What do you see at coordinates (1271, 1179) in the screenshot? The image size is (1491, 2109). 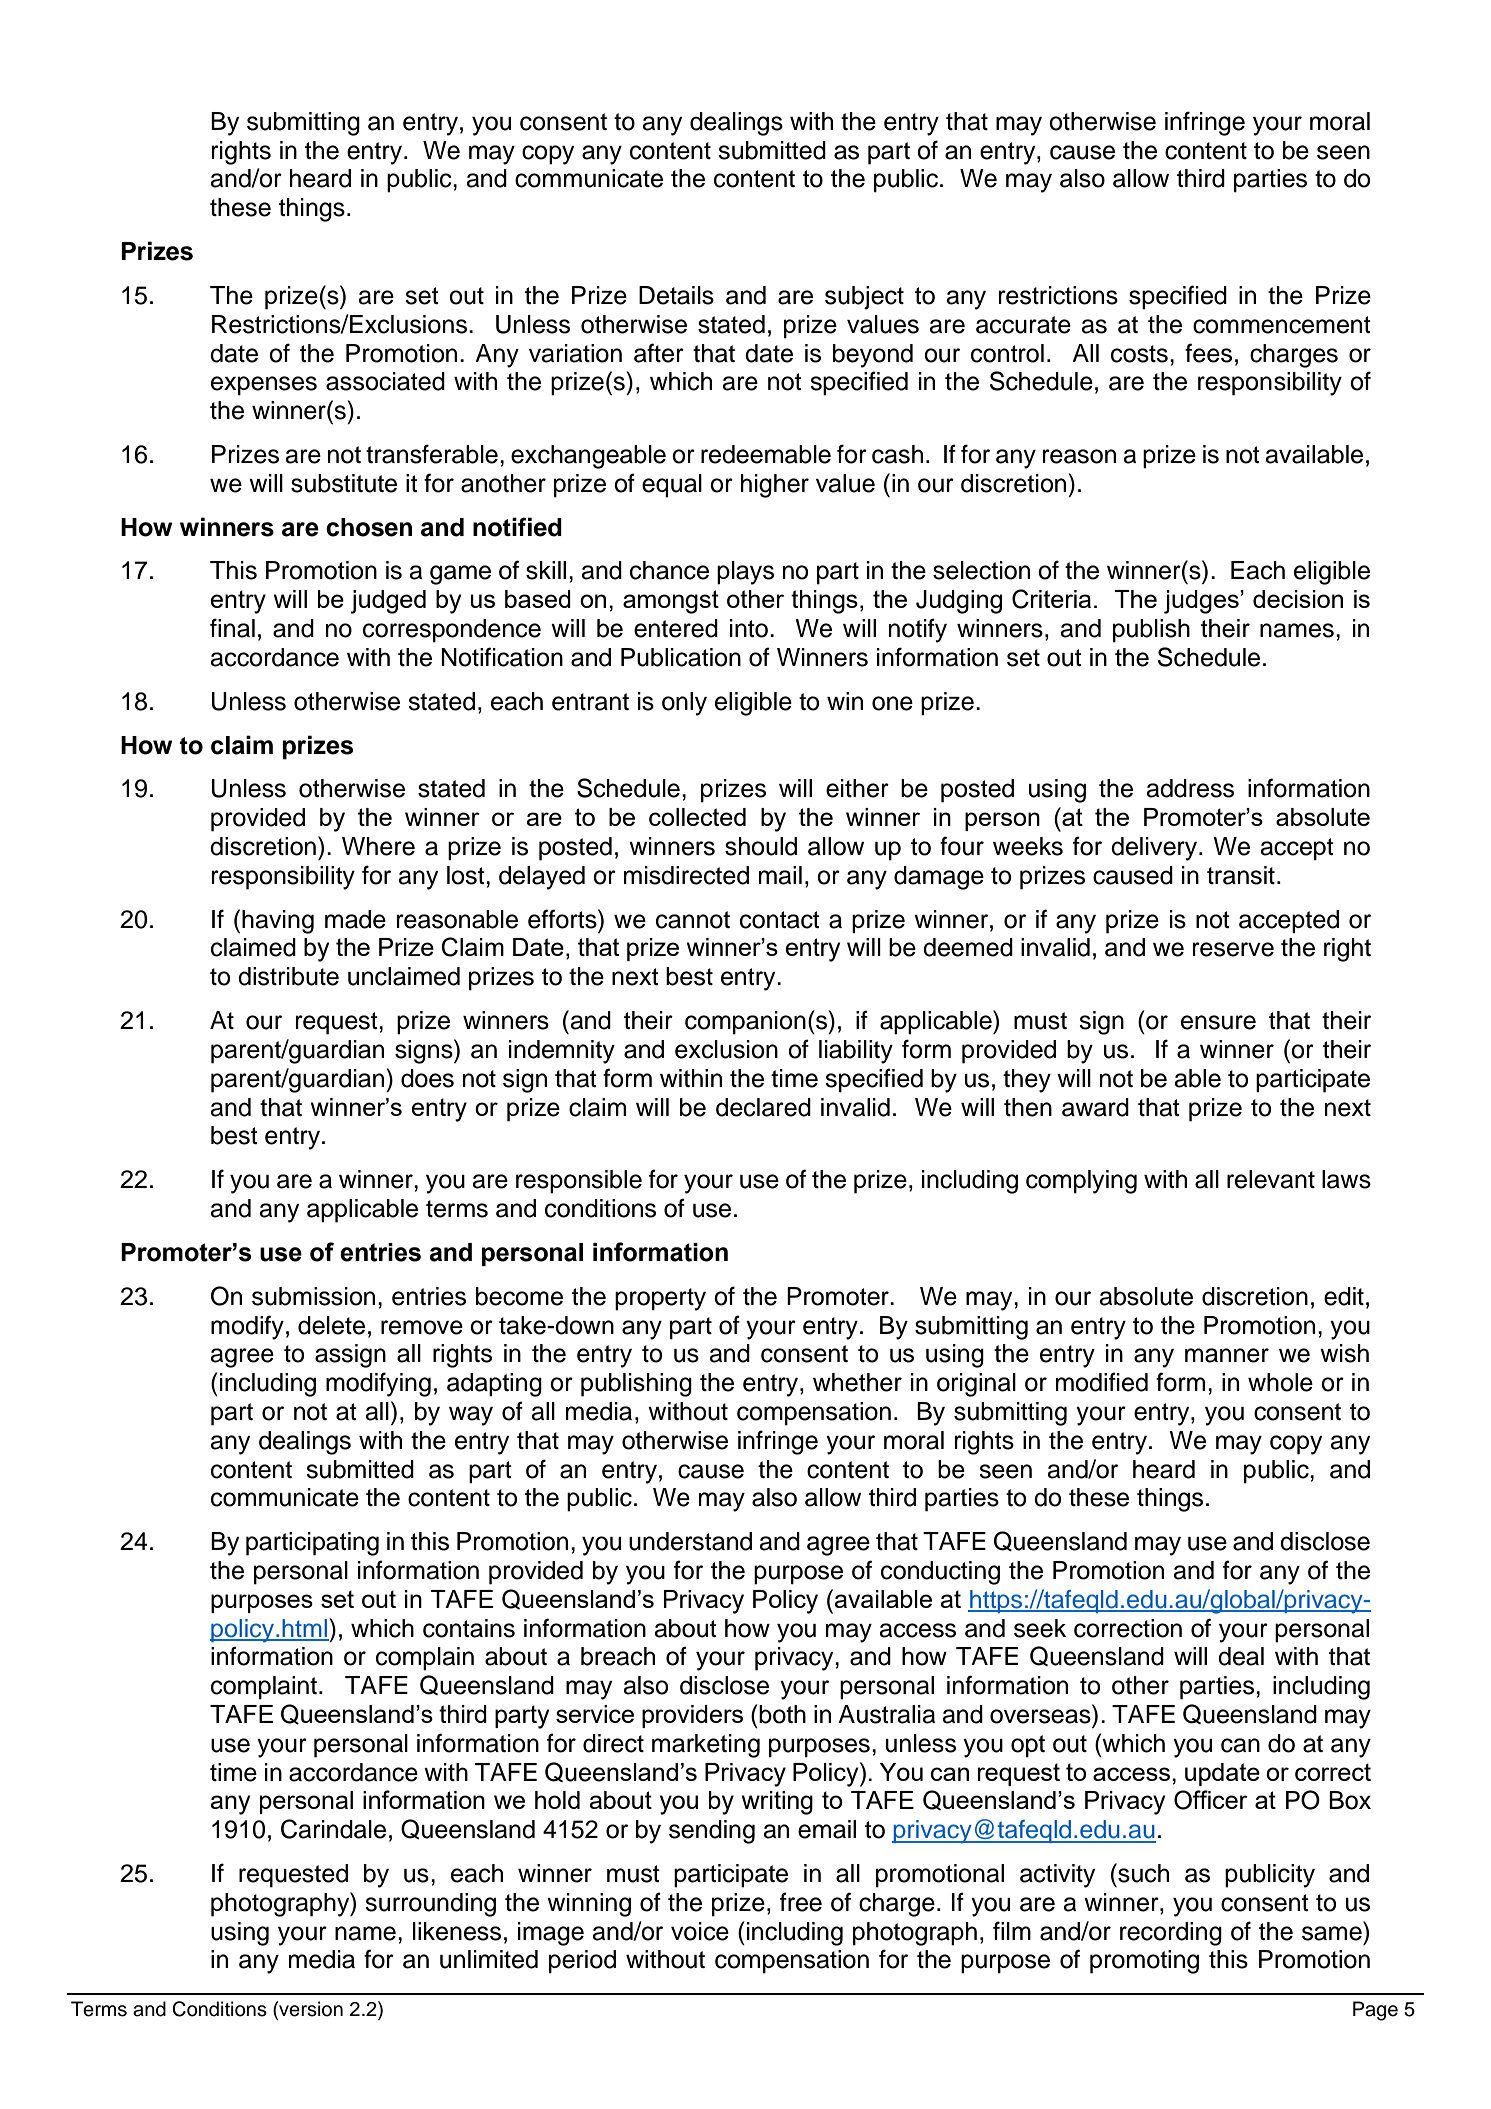 I see `relevant` at bounding box center [1271, 1179].
